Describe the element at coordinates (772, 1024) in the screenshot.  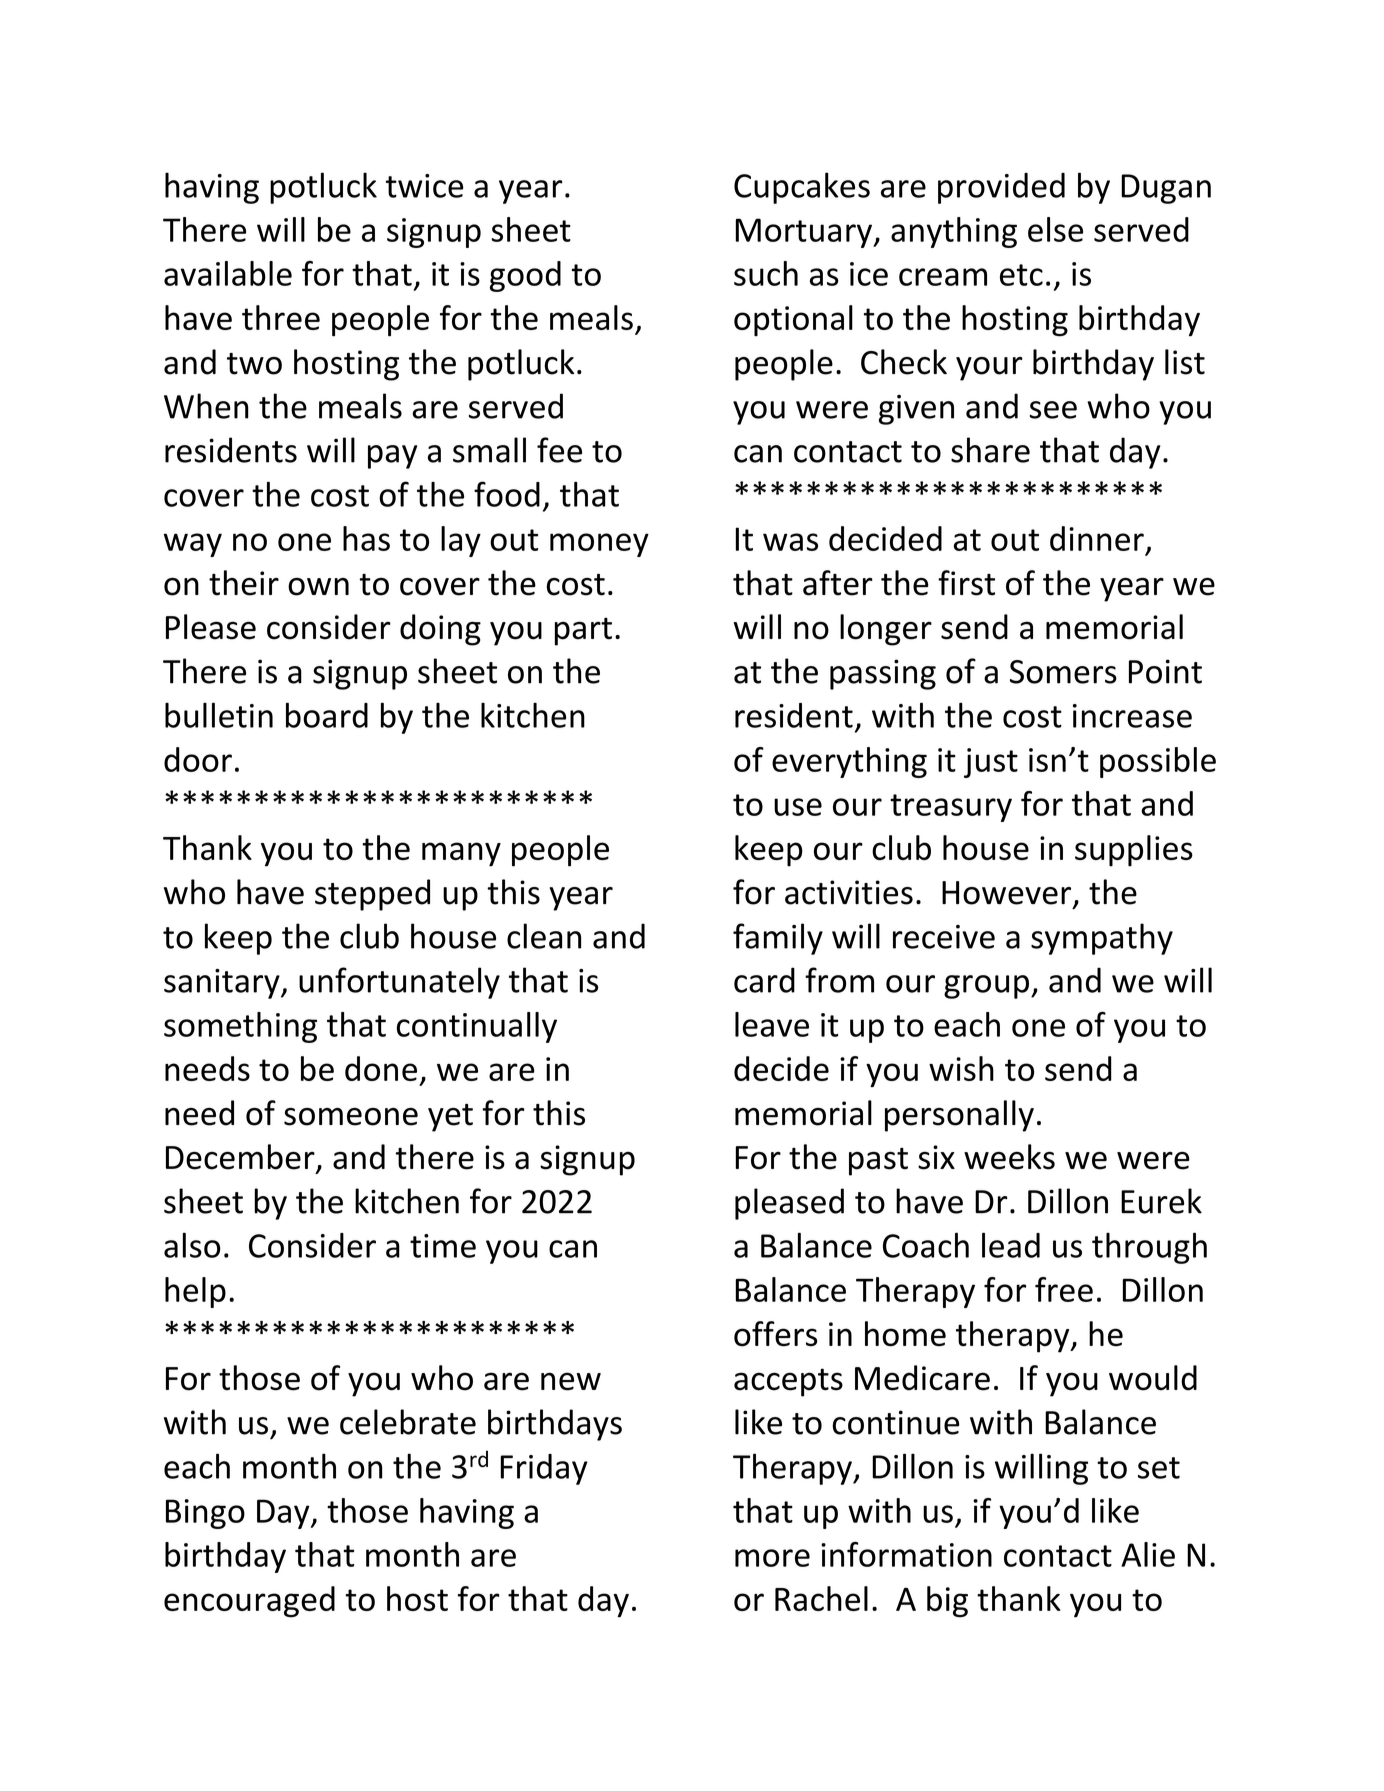
I see `leave` at that location.
